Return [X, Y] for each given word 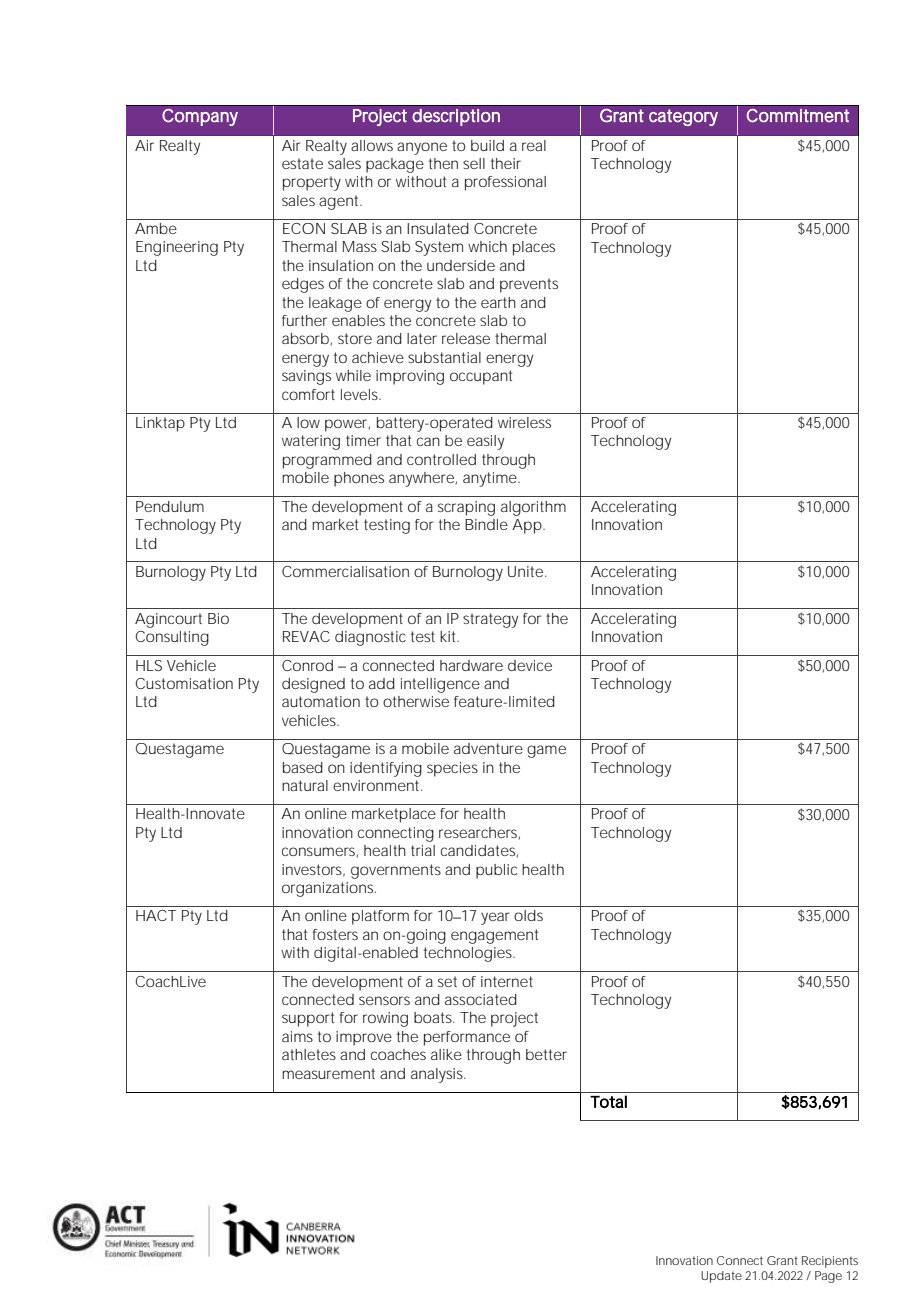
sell [474, 163]
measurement [328, 1073]
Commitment [797, 115]
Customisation [184, 683]
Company [200, 117]
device [530, 665]
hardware [471, 665]
